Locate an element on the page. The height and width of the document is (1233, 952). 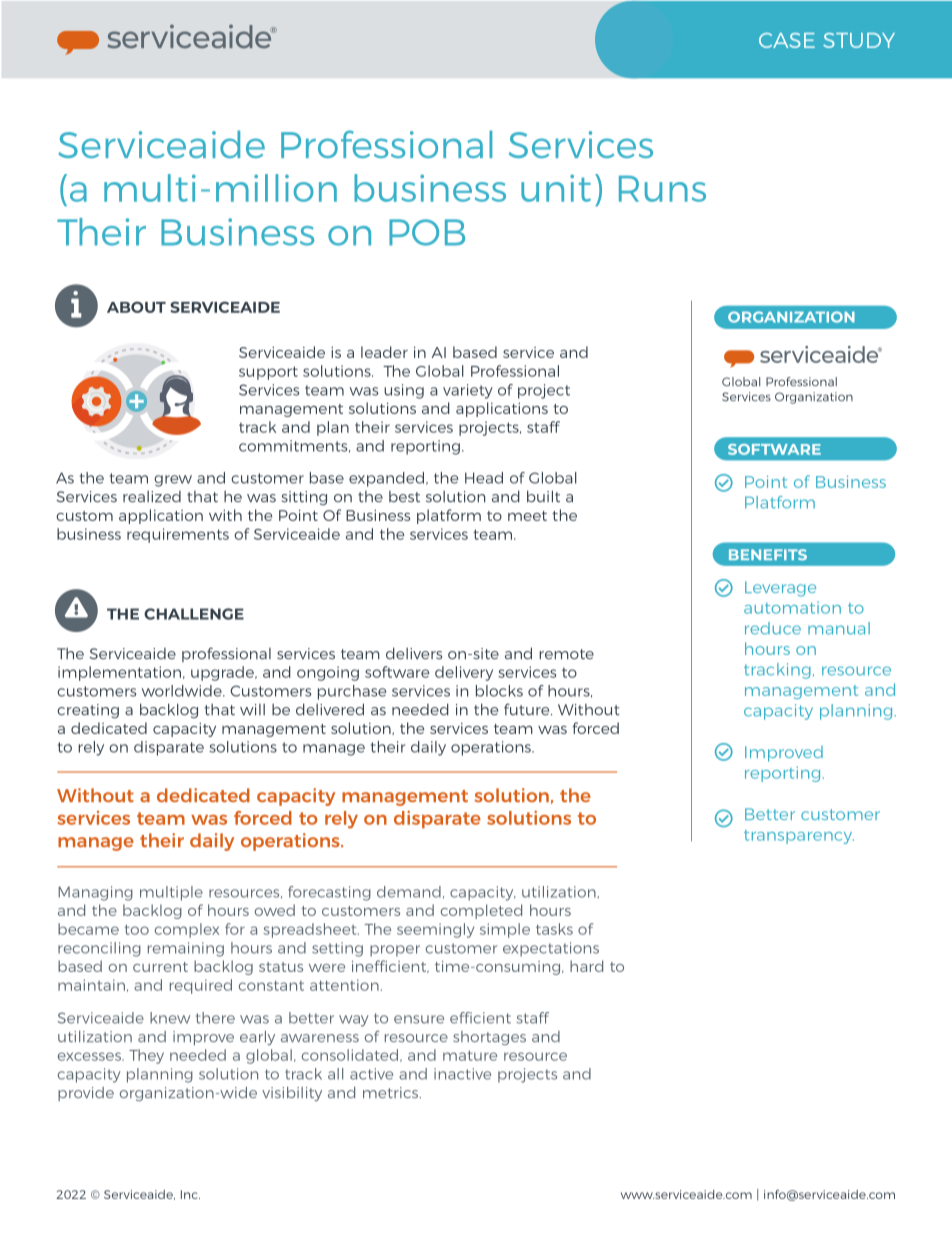
transparency is located at coordinates (799, 837).
